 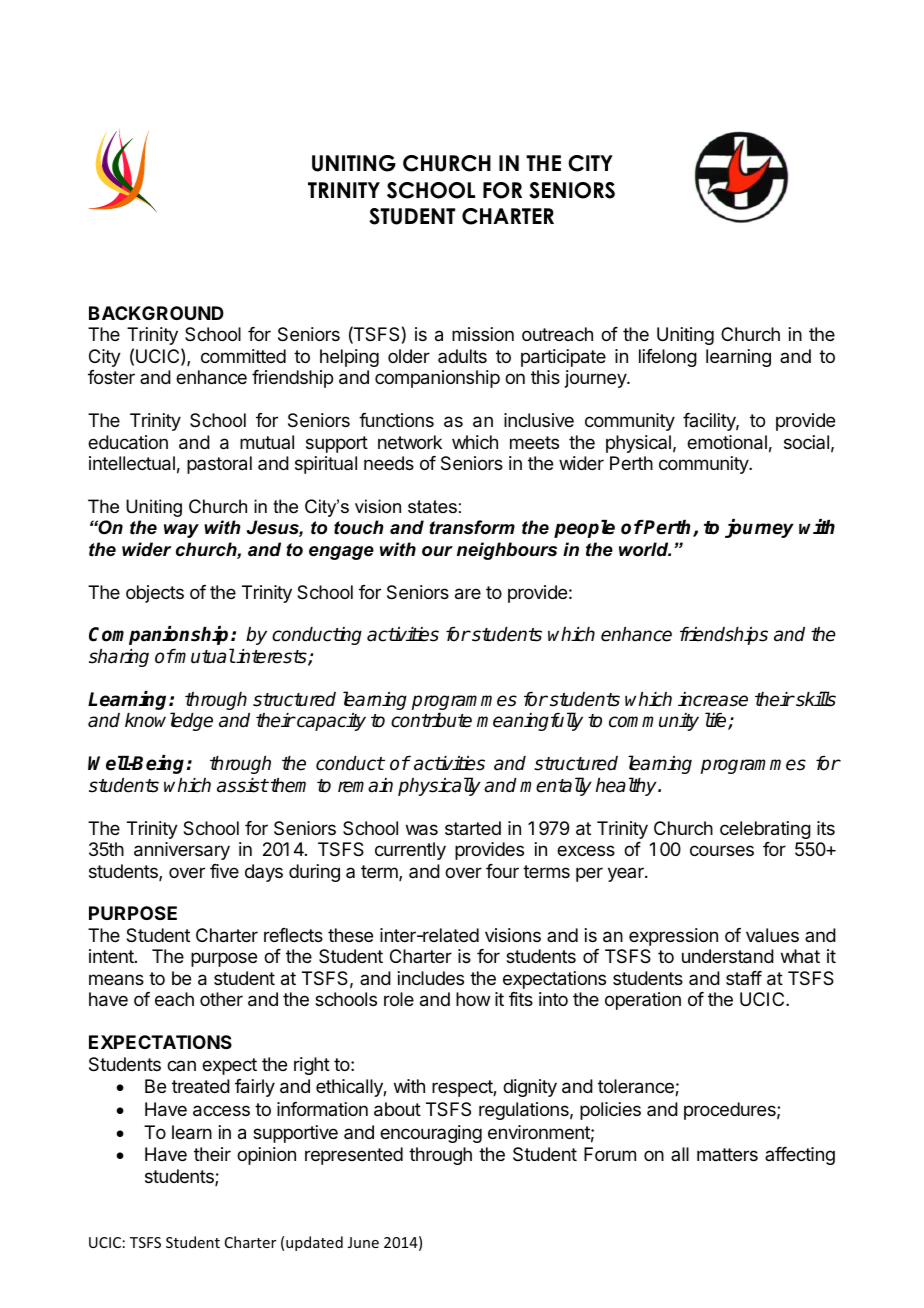 What do you see at coordinates (727, 1154) in the document?
I see `matters` at bounding box center [727, 1154].
